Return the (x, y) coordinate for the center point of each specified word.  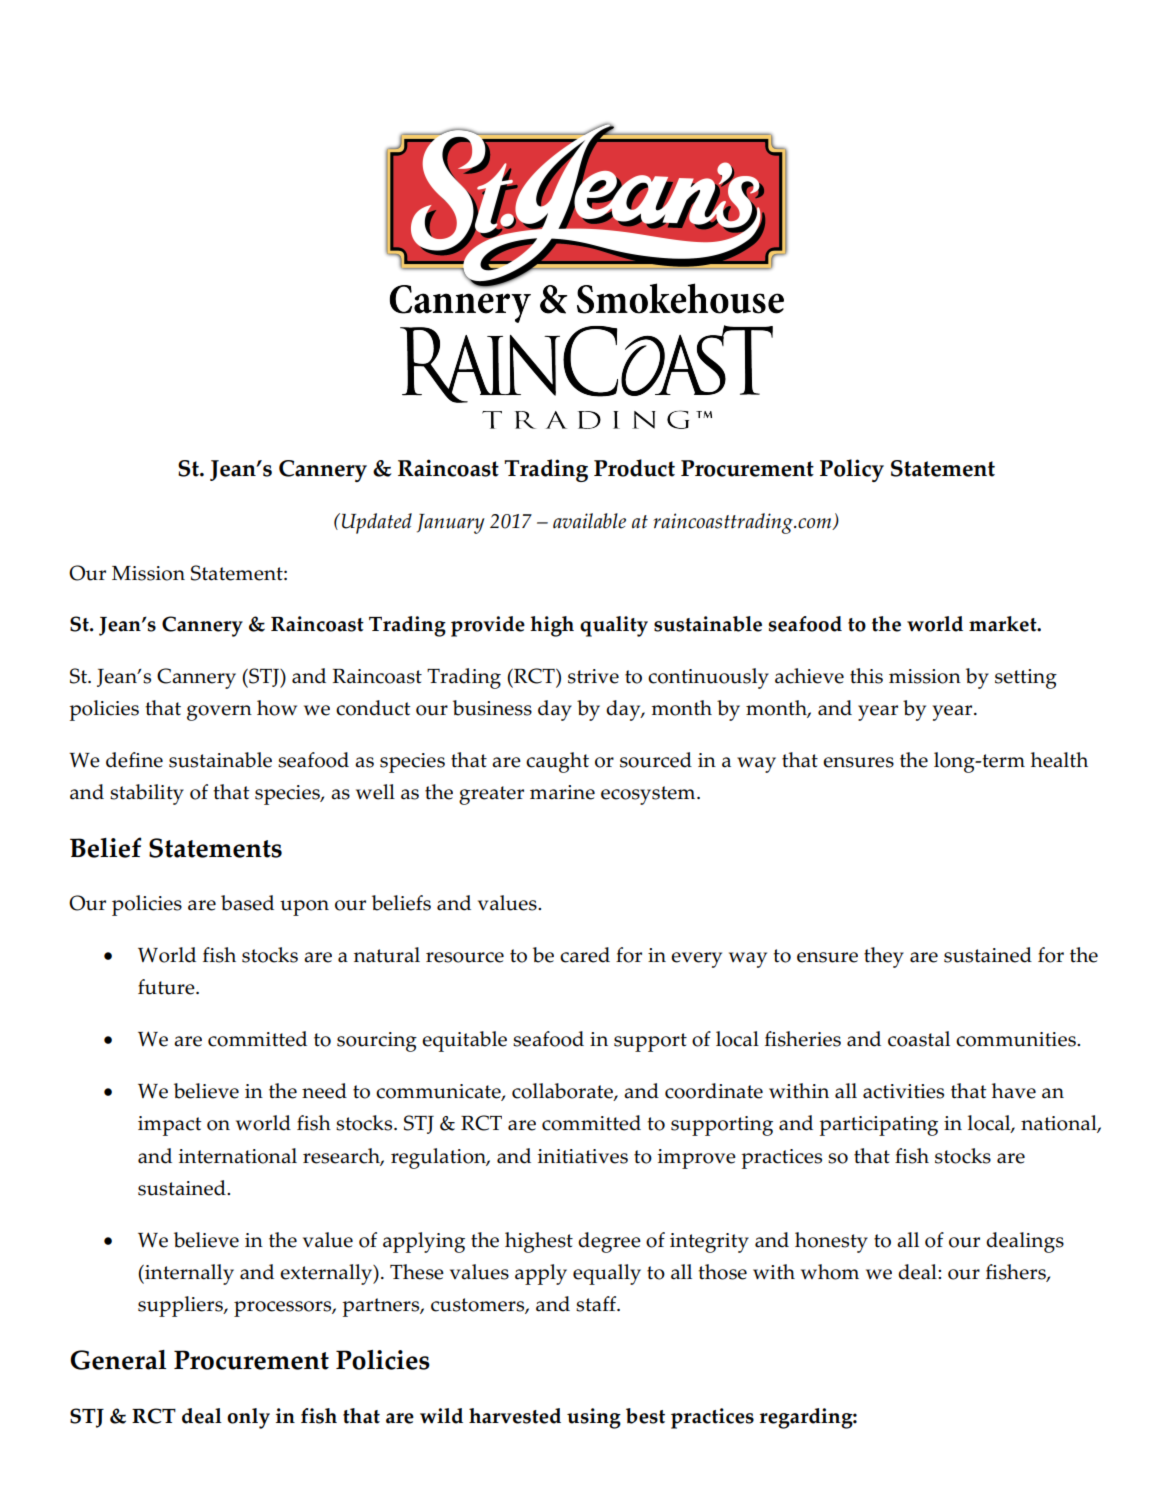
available (589, 521)
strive (593, 676)
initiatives (583, 1156)
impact (170, 1126)
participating (878, 1126)
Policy (852, 470)
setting (1026, 679)
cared (585, 955)
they (884, 957)
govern (219, 713)
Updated (377, 523)
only (248, 1418)
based (247, 903)
